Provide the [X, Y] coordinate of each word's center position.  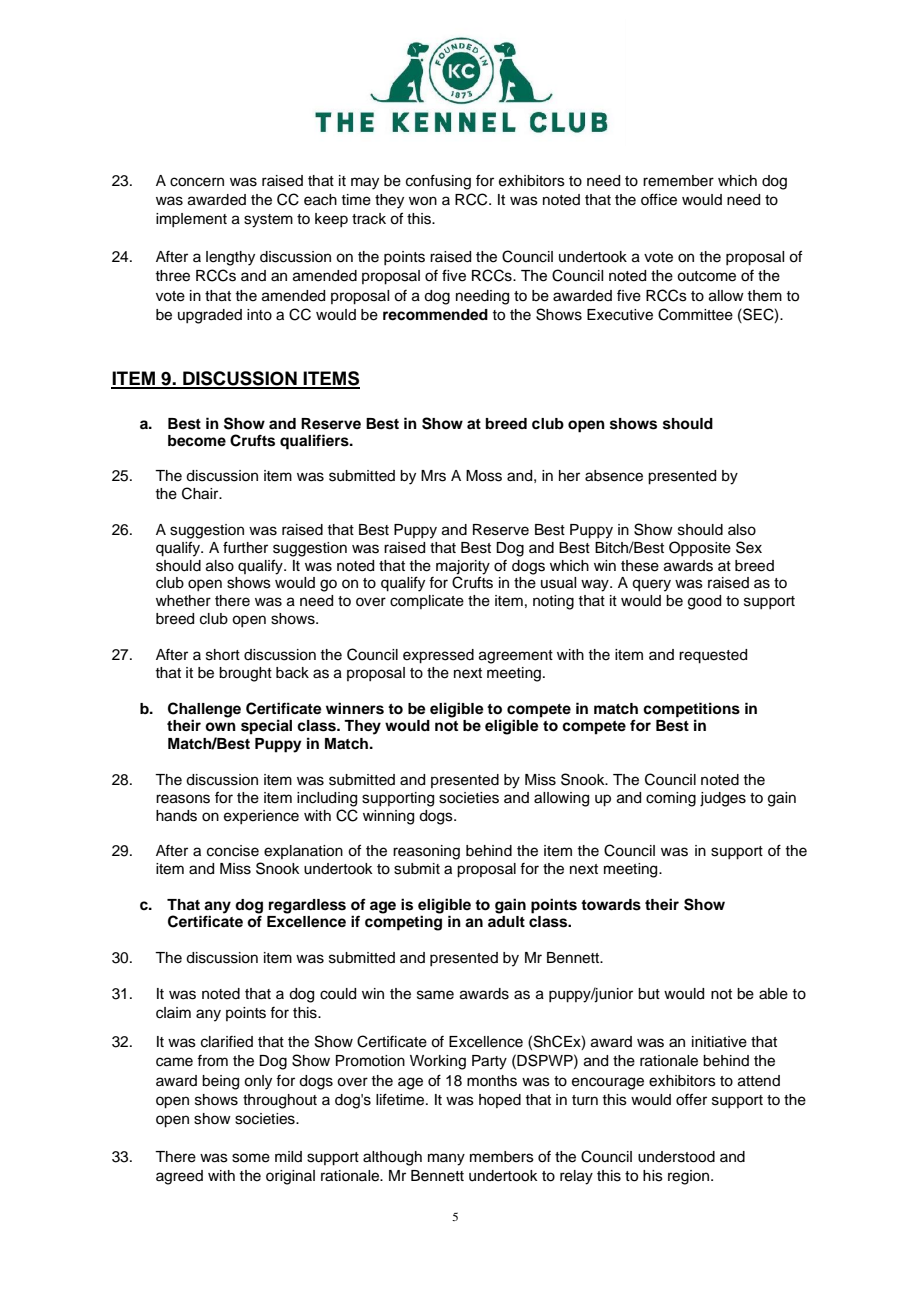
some [251, 1158]
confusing [438, 182]
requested [713, 656]
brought [245, 674]
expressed [438, 656]
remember [678, 181]
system [268, 221]
